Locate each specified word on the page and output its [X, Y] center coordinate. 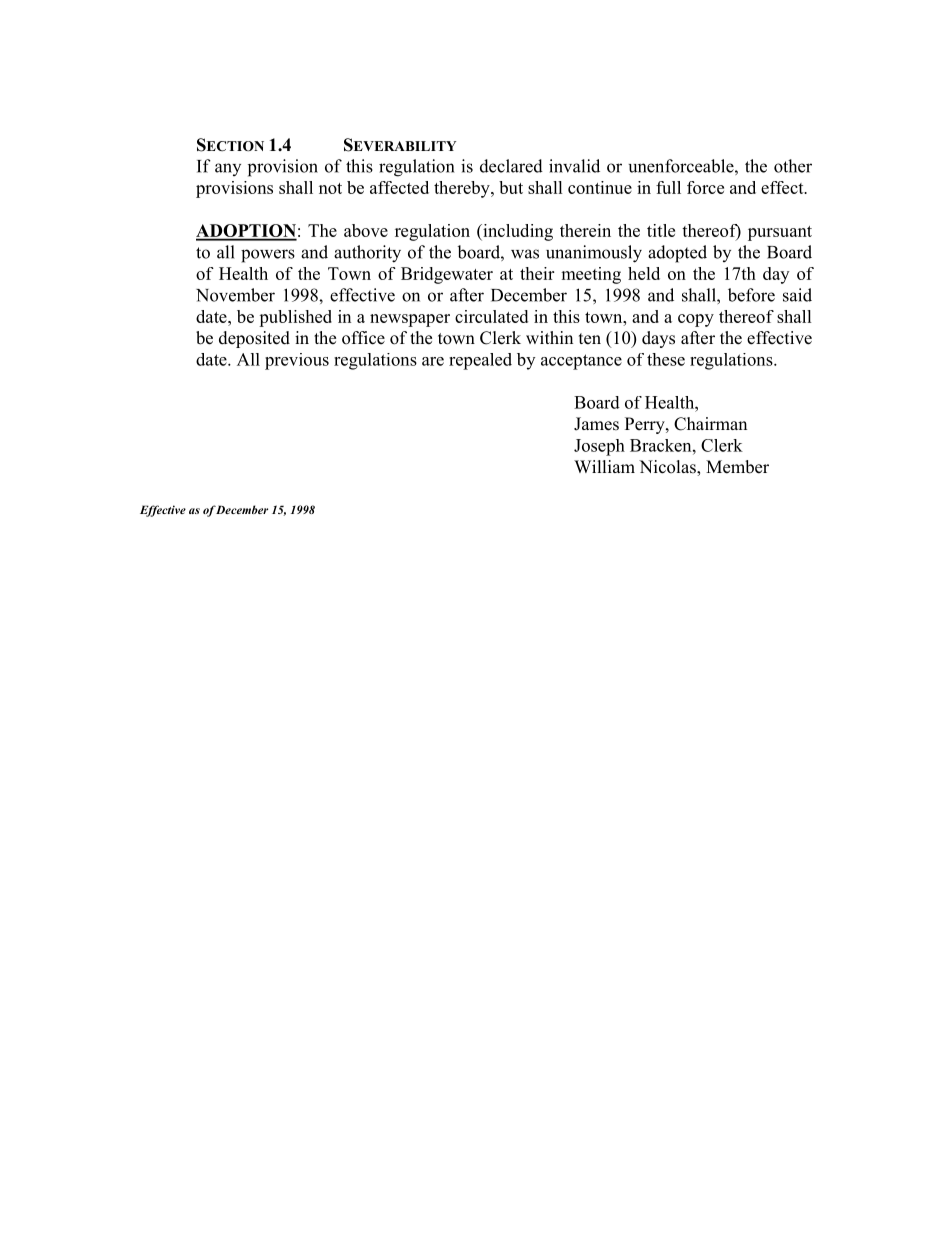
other [793, 166]
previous [297, 361]
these [666, 359]
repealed [480, 361]
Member [737, 467]
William [604, 466]
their [537, 273]
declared [511, 166]
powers [268, 256]
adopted [677, 254]
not [330, 188]
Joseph [599, 447]
